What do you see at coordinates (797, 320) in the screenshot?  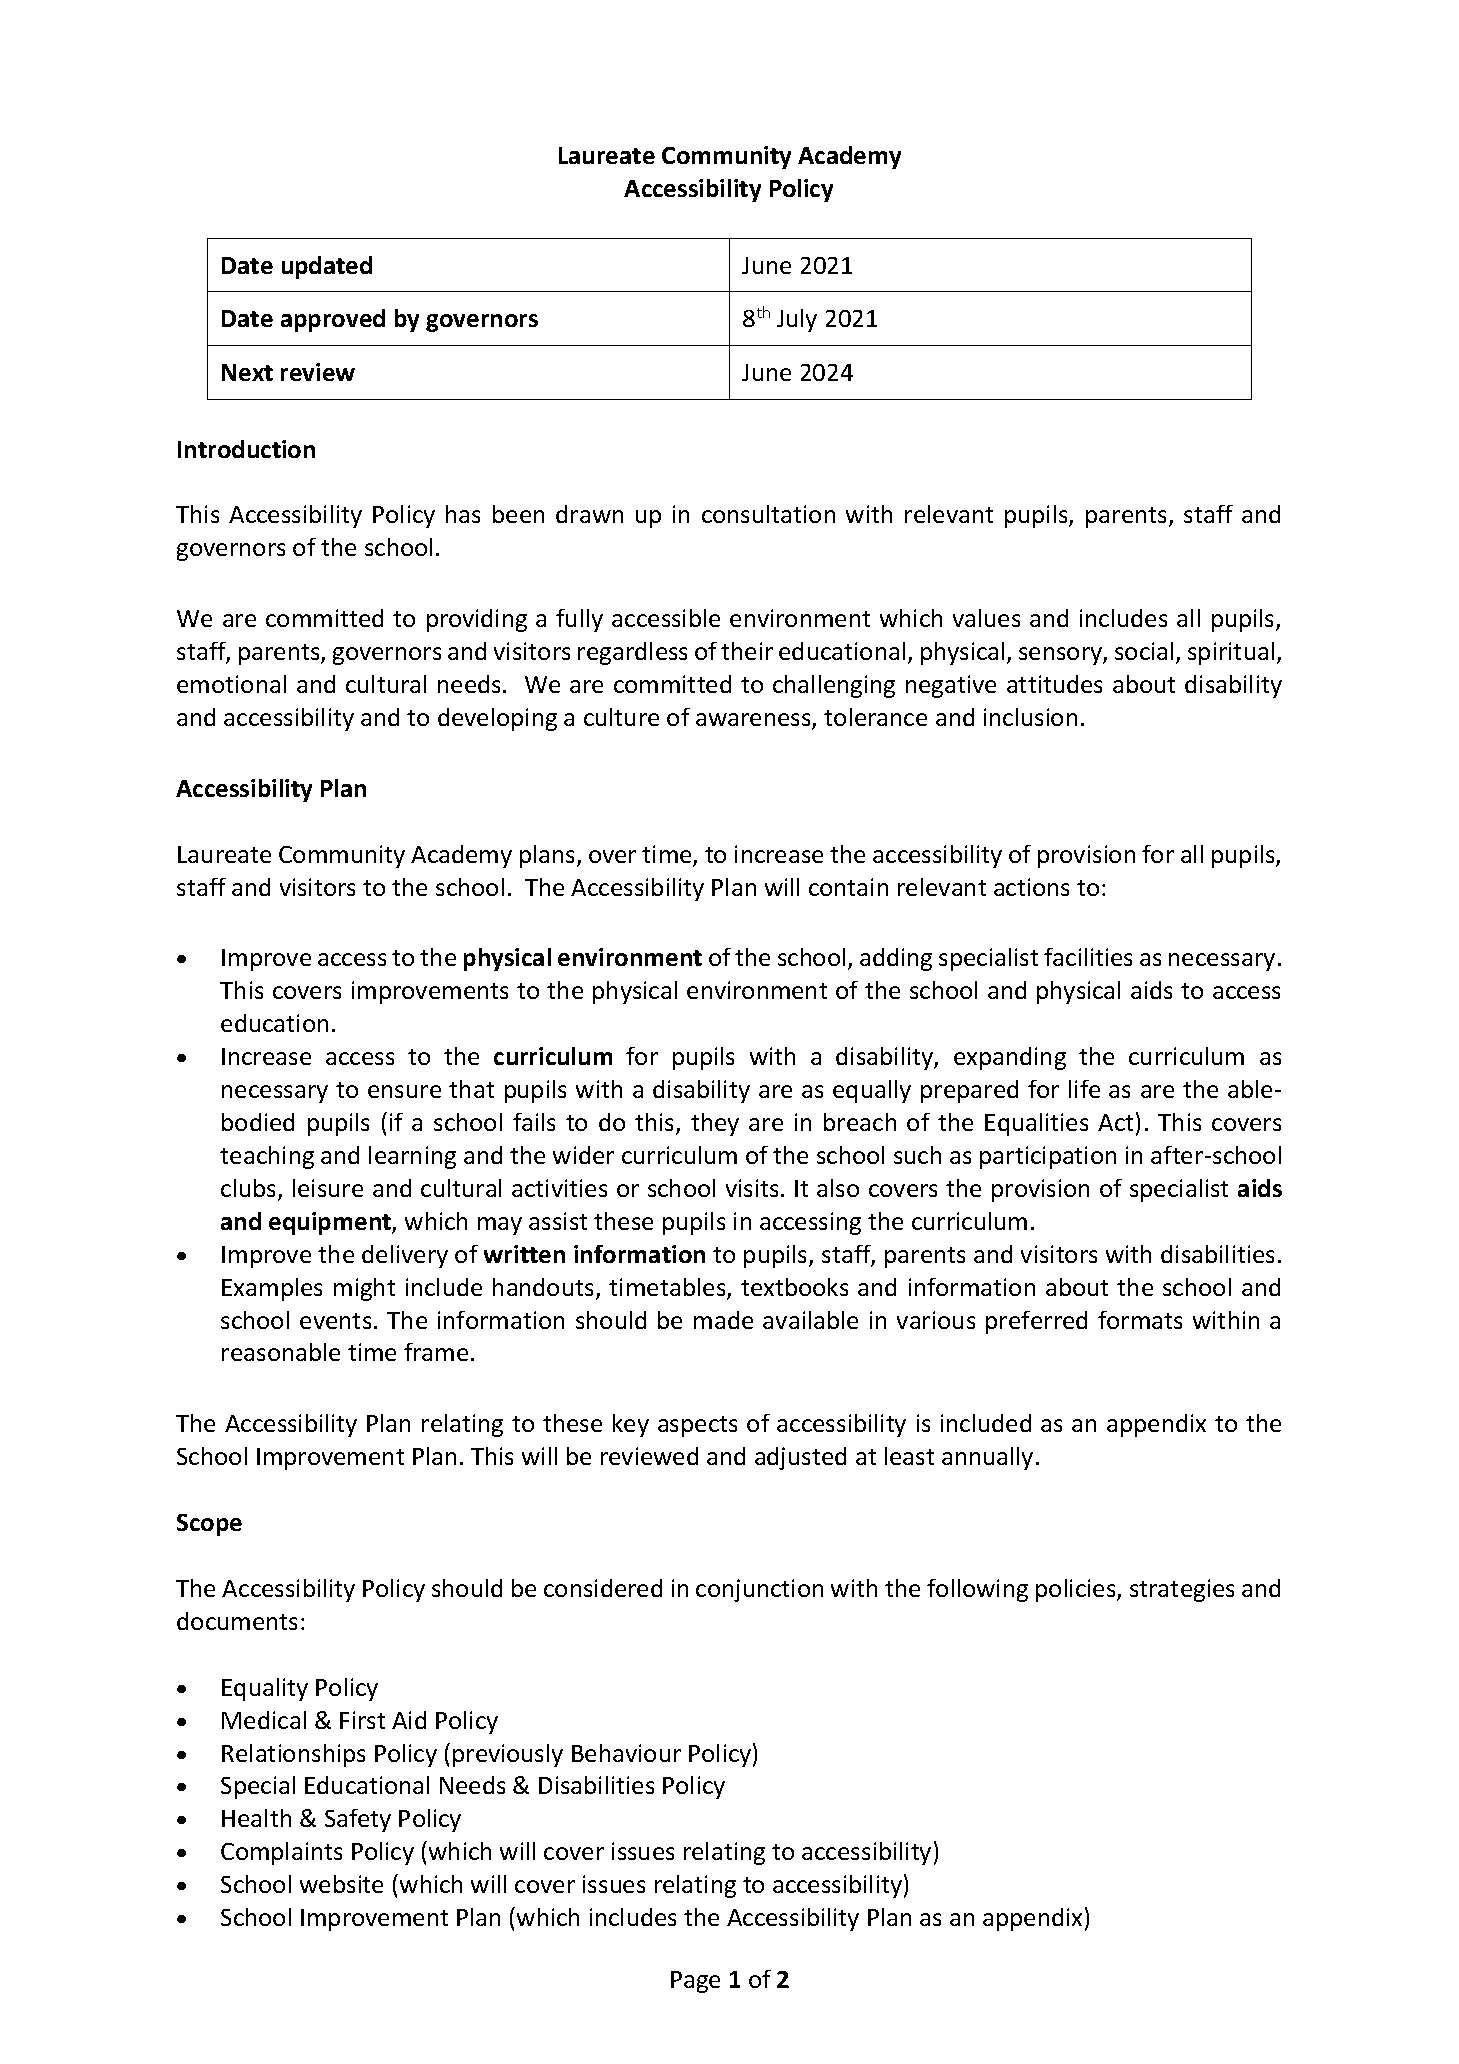 I see `July` at bounding box center [797, 320].
